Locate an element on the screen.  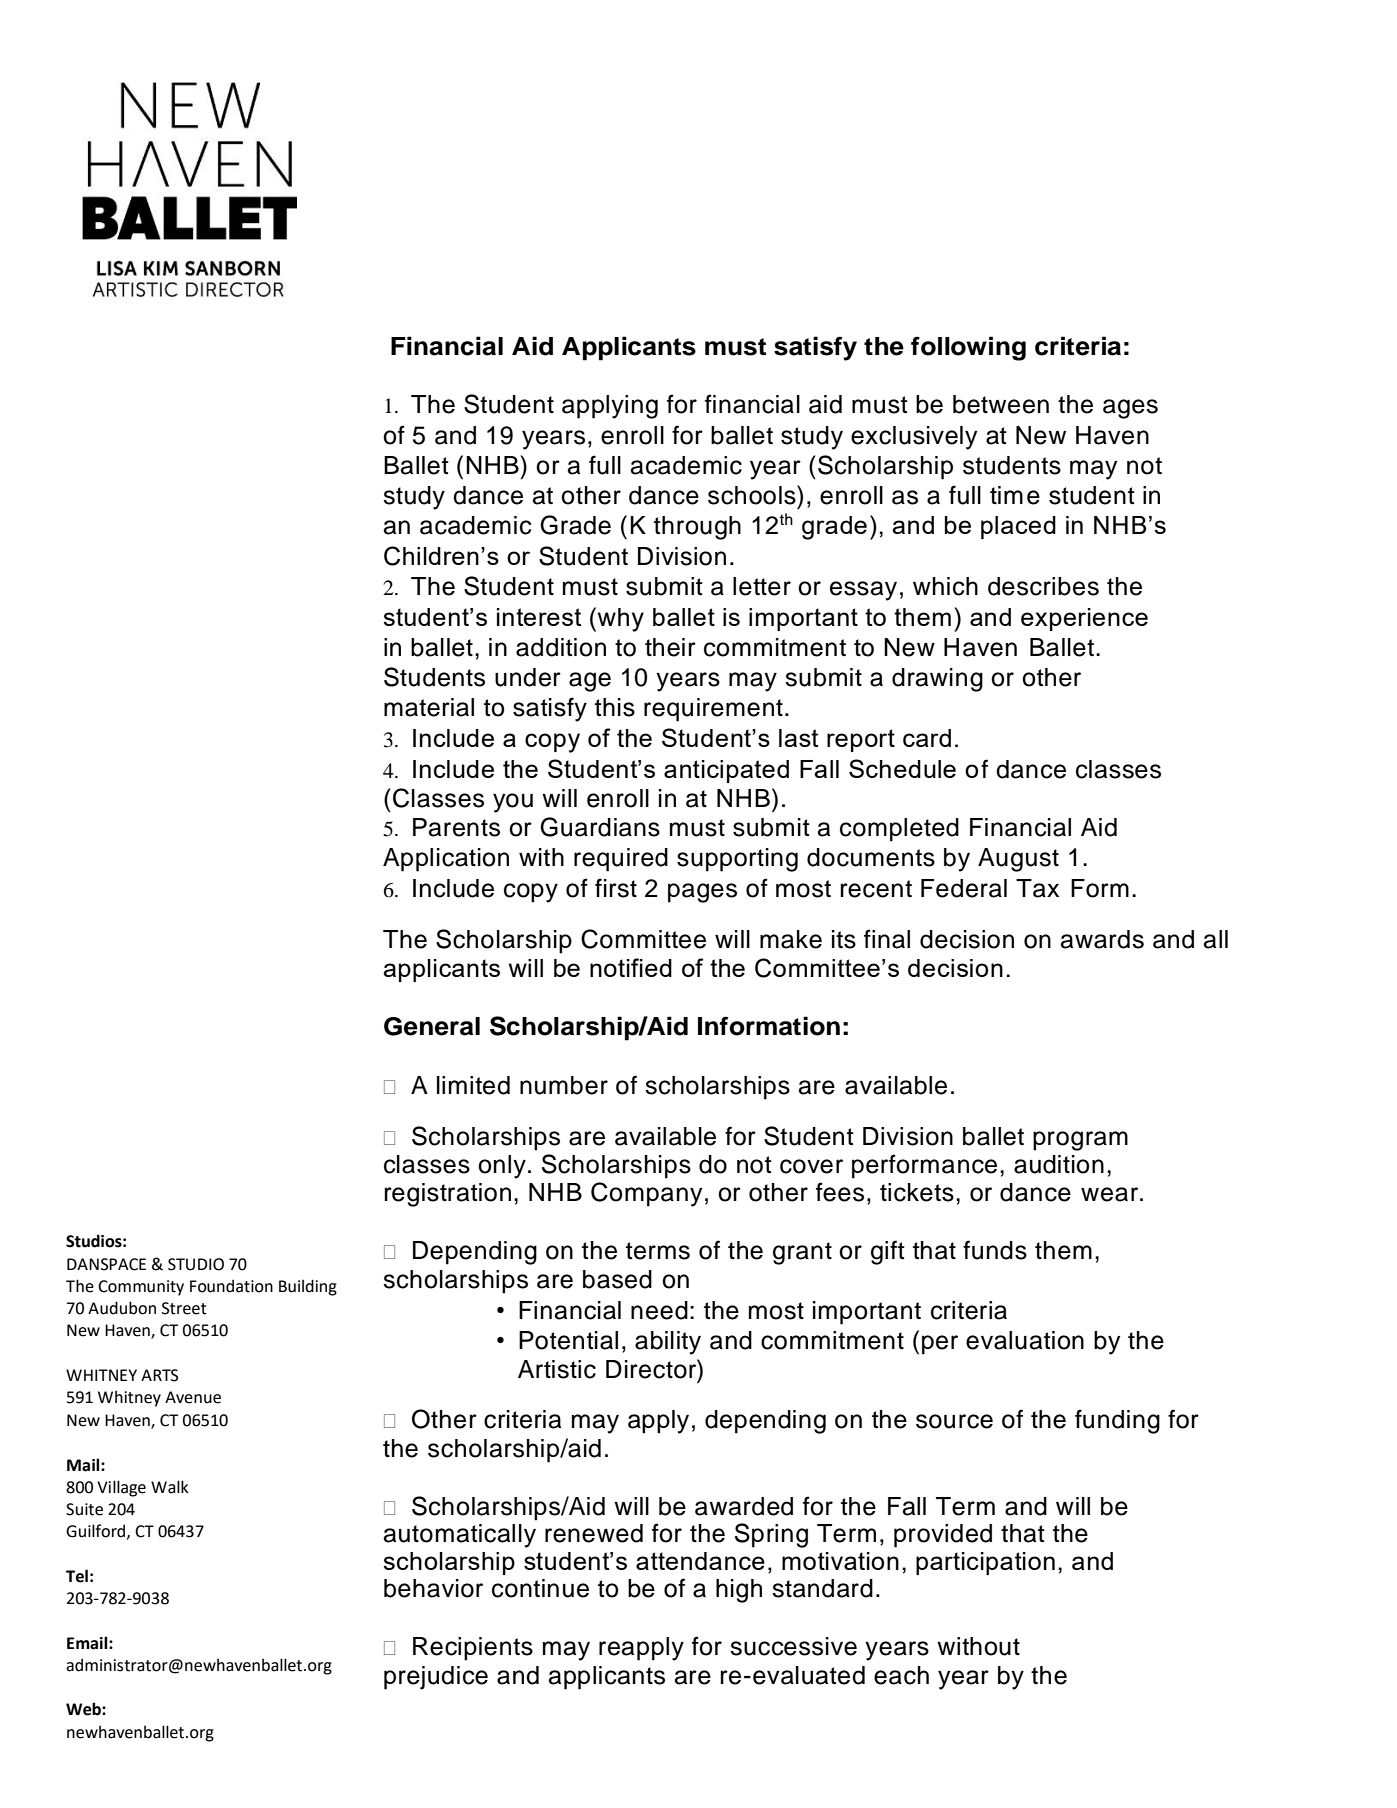
schools is located at coordinates (753, 495).
